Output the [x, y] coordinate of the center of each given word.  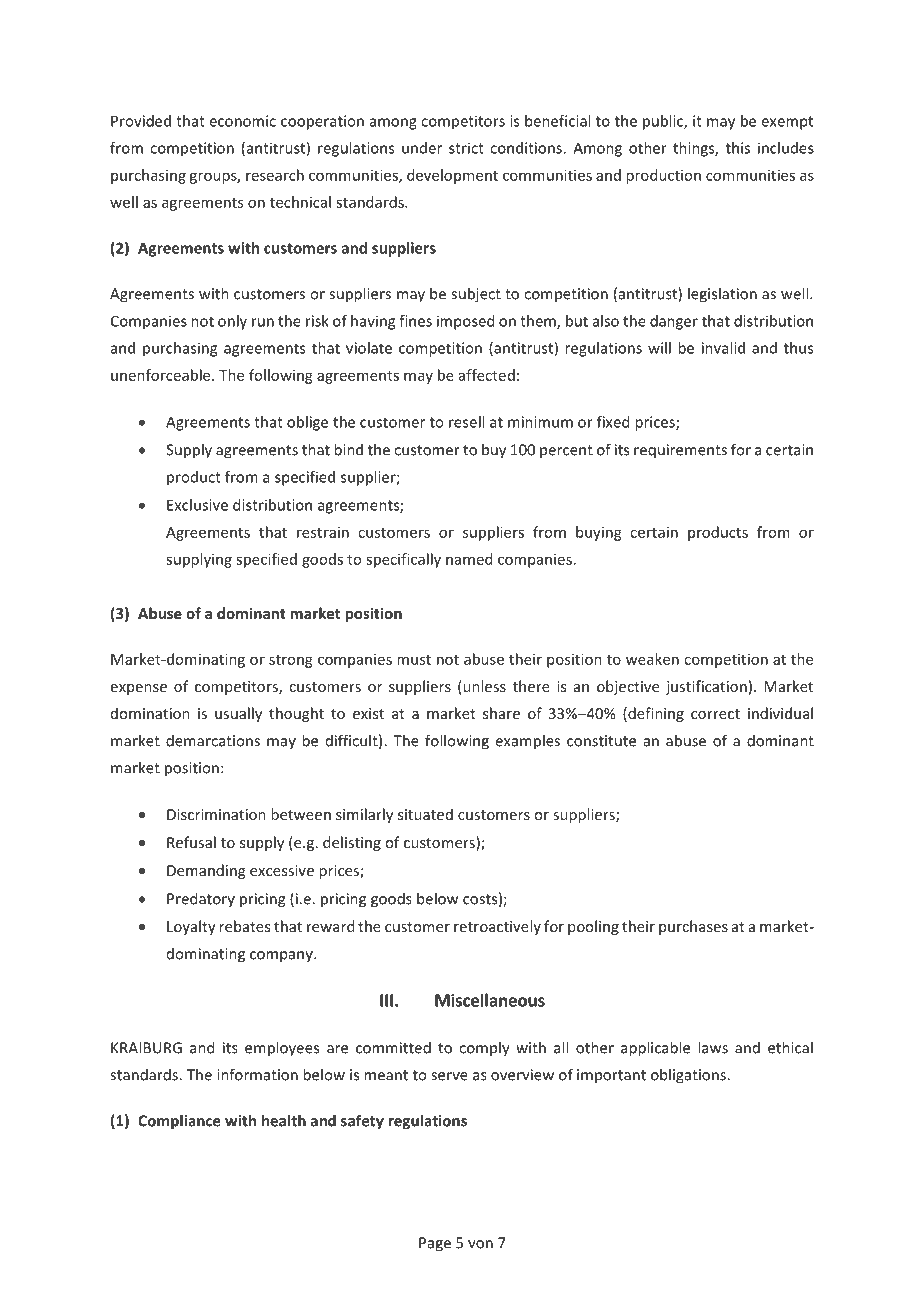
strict [466, 148]
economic [242, 121]
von [480, 1244]
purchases [693, 927]
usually [238, 714]
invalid [723, 348]
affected [487, 375]
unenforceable [162, 375]
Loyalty [191, 927]
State [712, 65]
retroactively [497, 927]
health [284, 1120]
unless [483, 687]
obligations [689, 1076]
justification [706, 687]
